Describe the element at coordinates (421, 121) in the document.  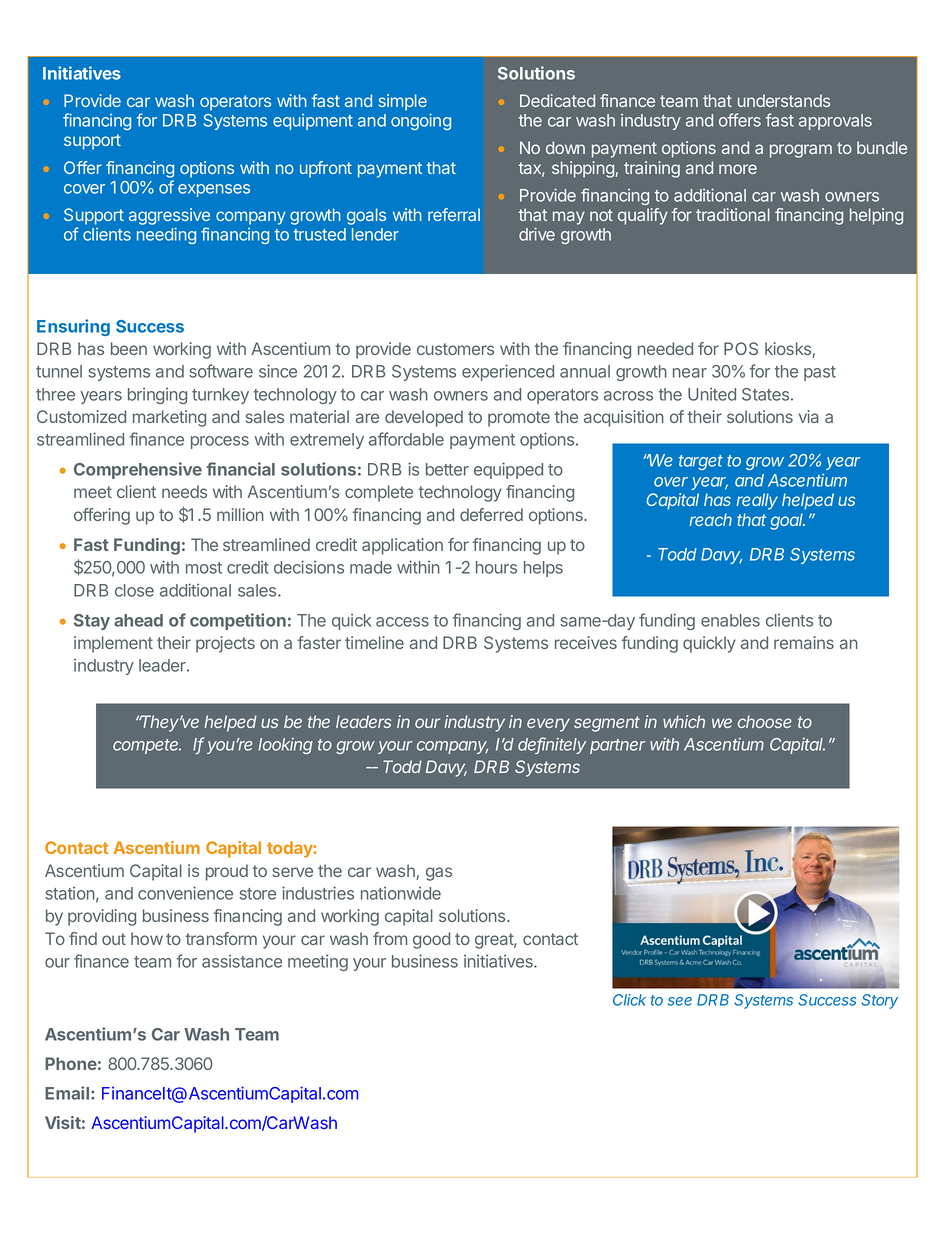
I see `ongoing` at that location.
